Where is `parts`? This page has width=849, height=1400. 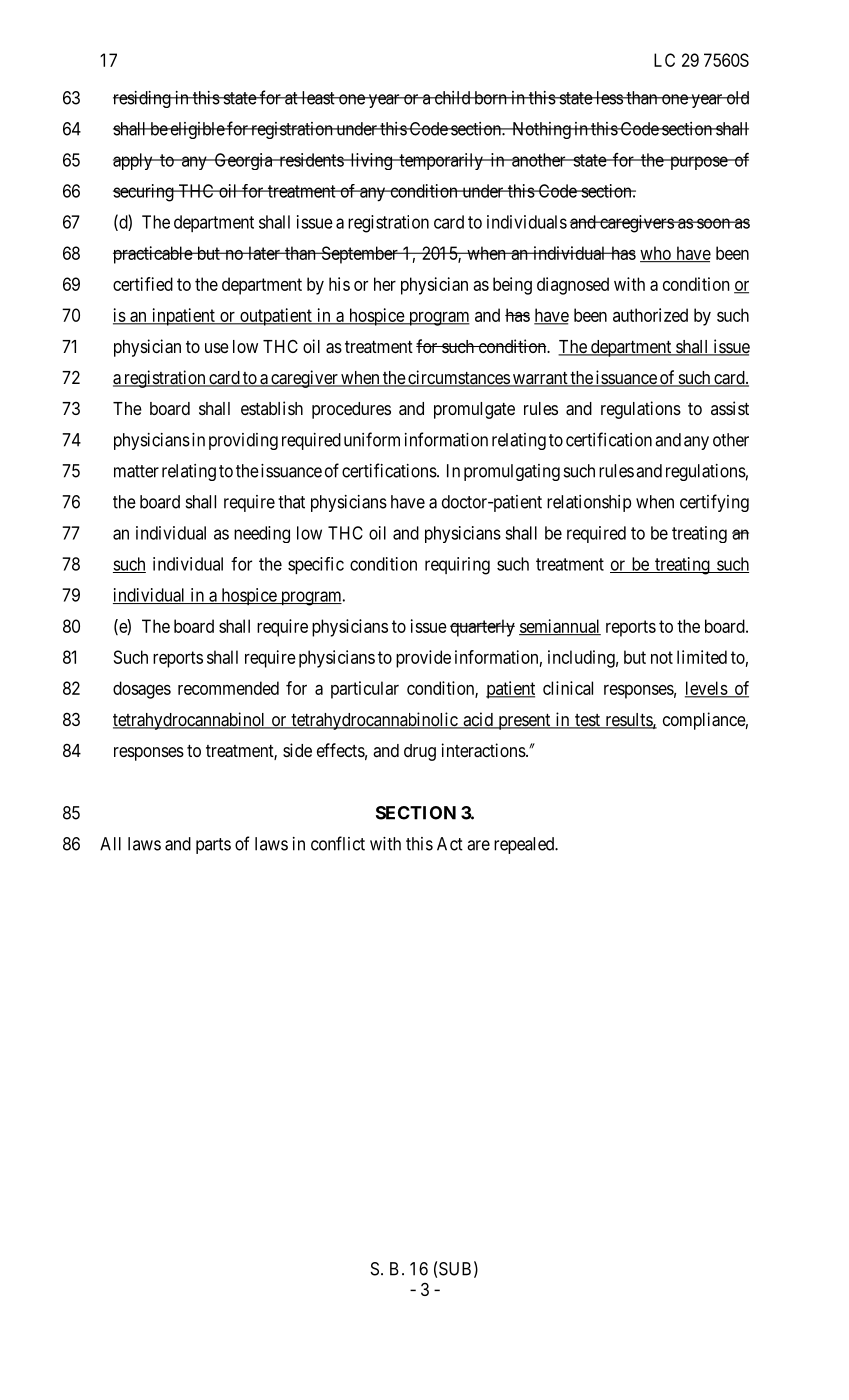
parts is located at coordinates (213, 846).
